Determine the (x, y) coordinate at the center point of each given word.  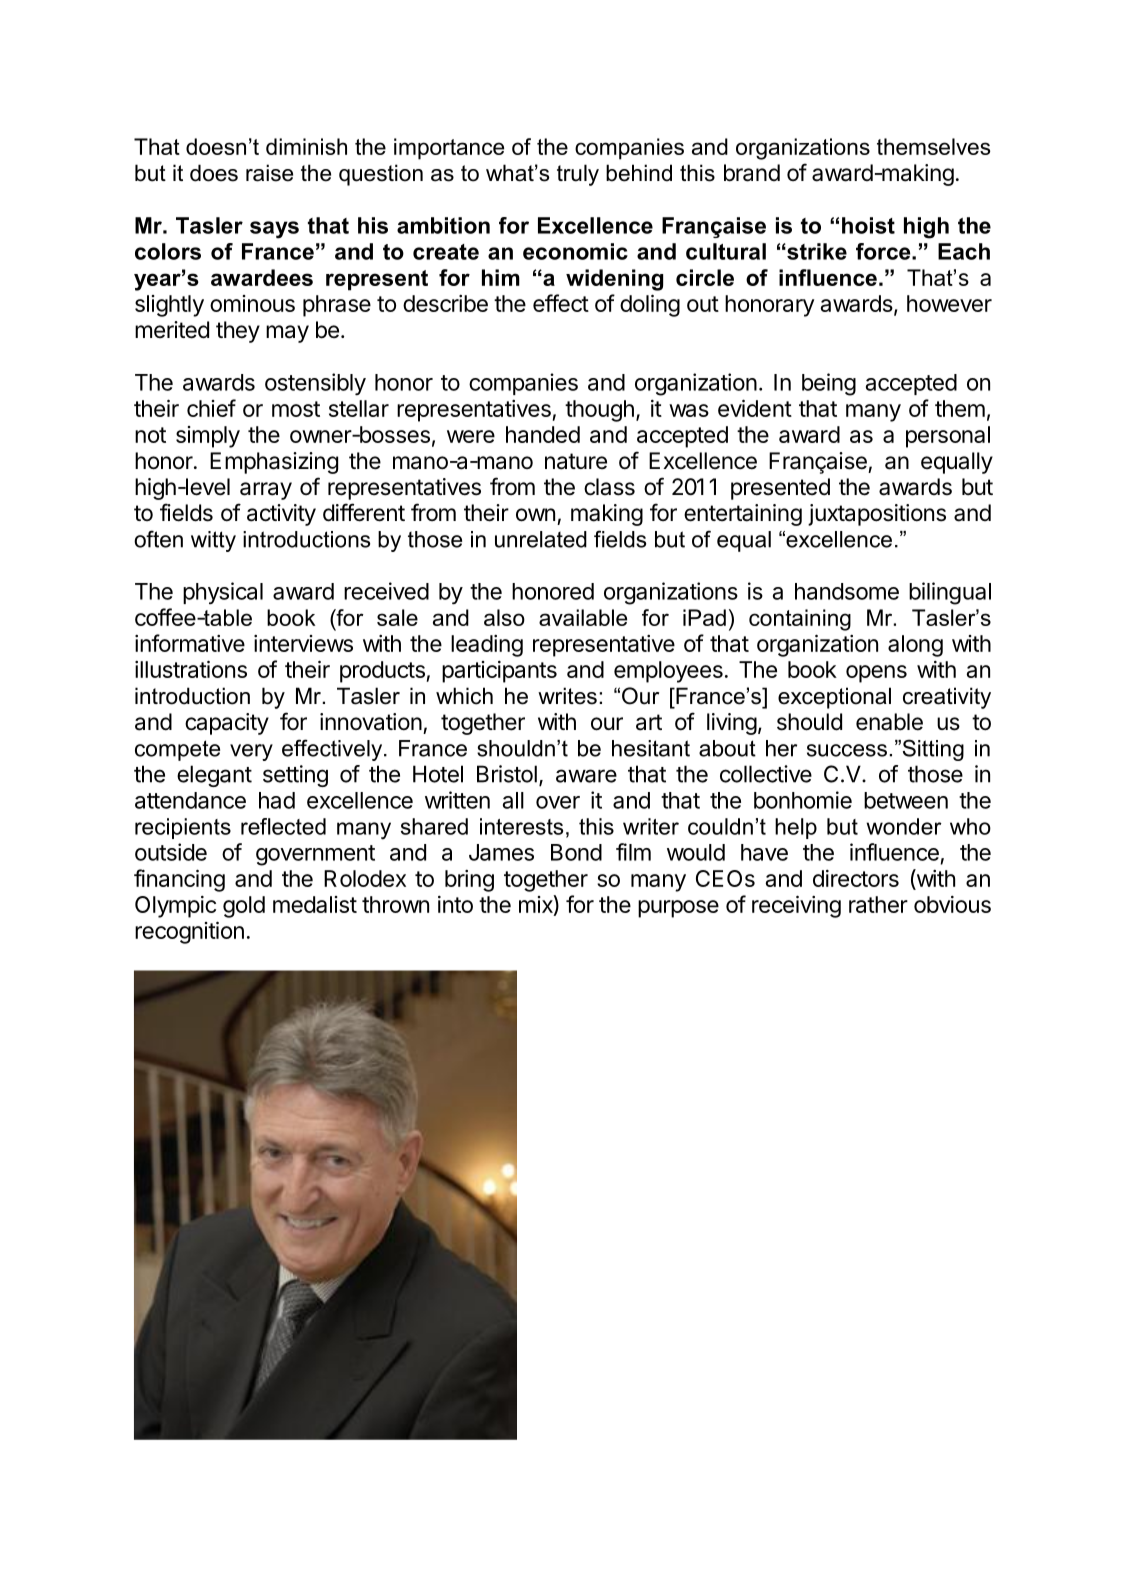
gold (244, 907)
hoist (868, 225)
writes (567, 696)
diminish (306, 146)
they (238, 332)
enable (889, 722)
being (829, 384)
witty (213, 541)
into (455, 904)
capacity (227, 724)
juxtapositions (877, 515)
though (599, 411)
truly (578, 175)
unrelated (541, 539)
